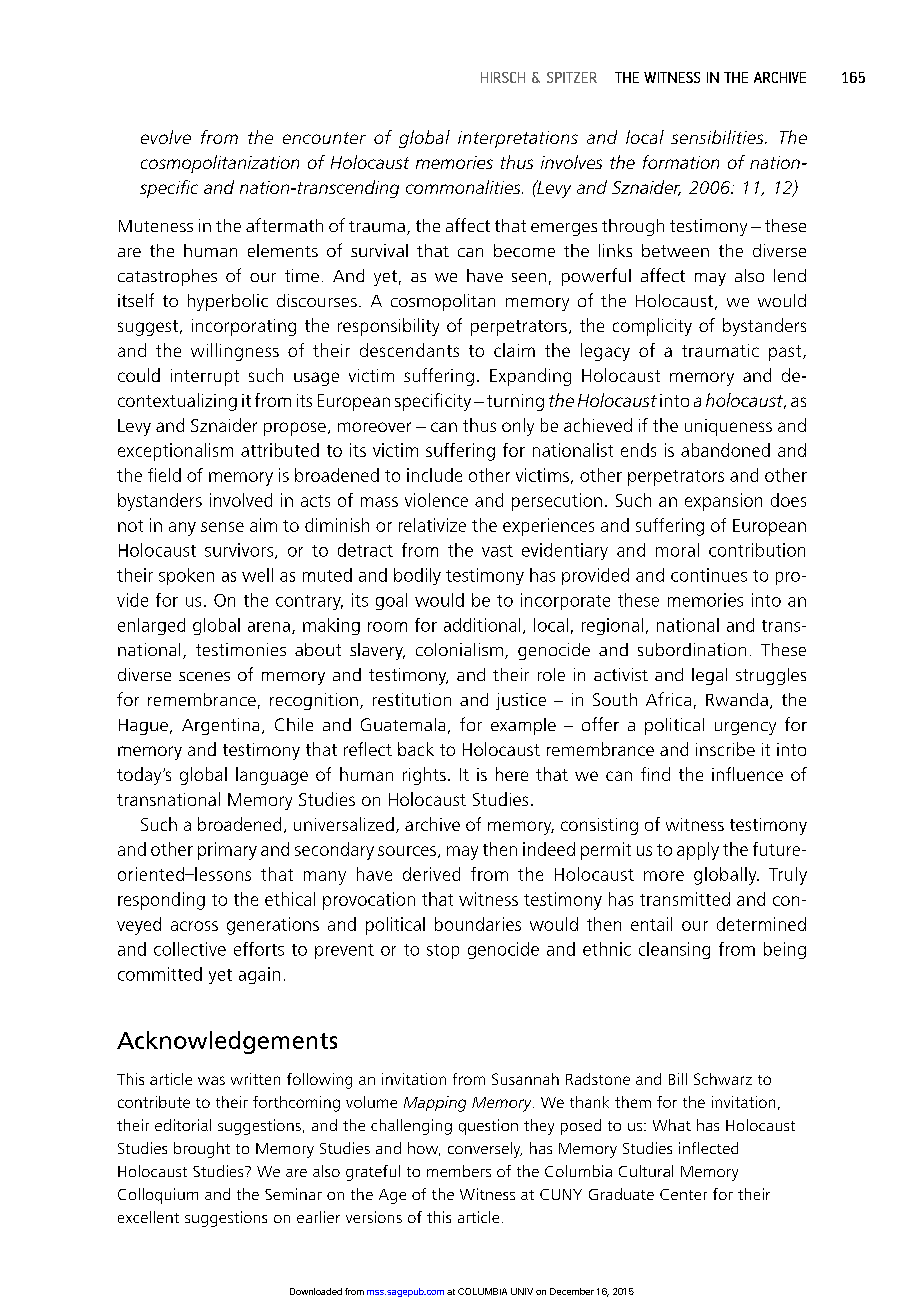  I want to click on sensibilities, so click(718, 137).
